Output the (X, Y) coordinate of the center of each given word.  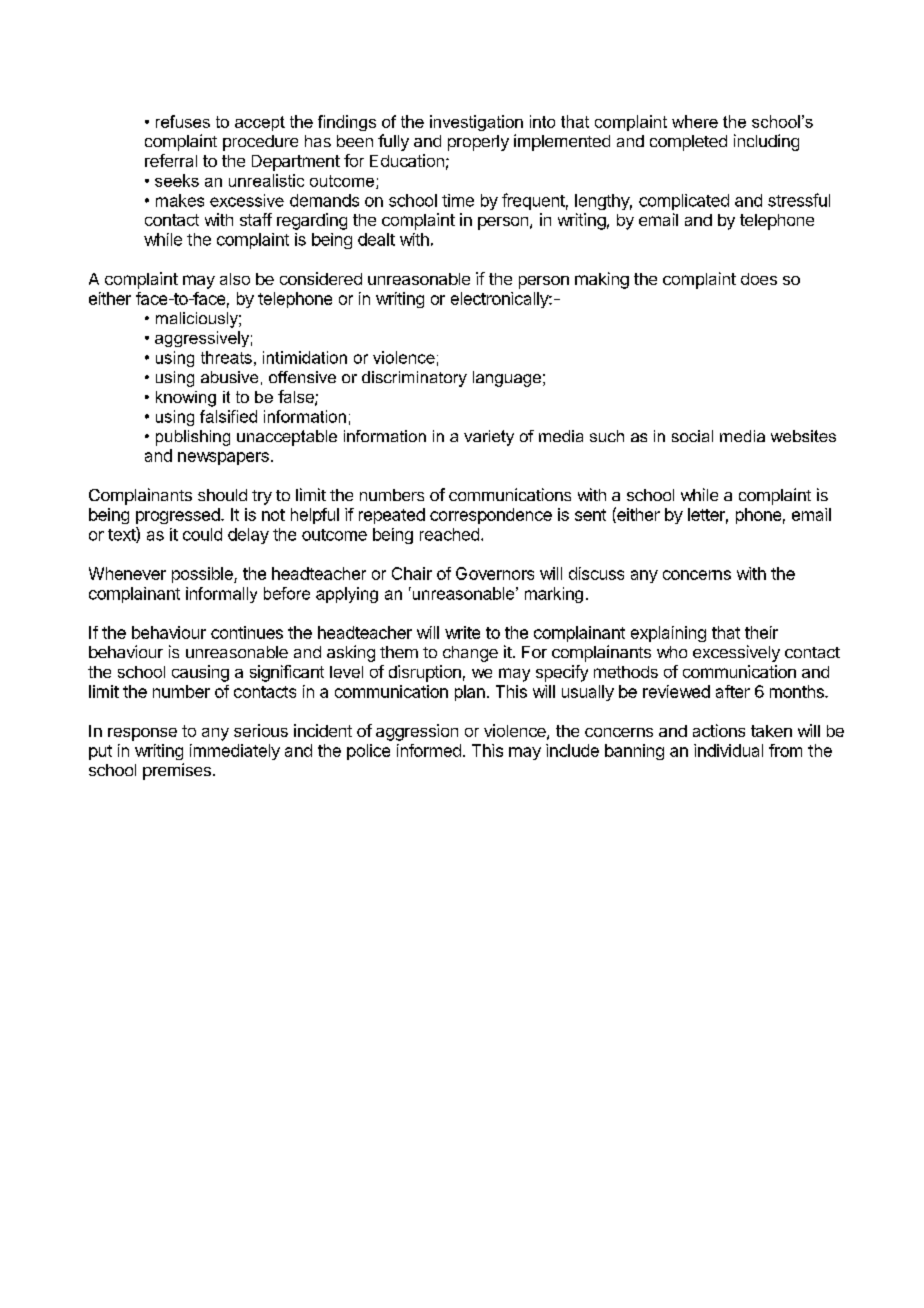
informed (429, 750)
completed (688, 143)
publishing (193, 438)
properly (478, 143)
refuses (183, 121)
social (692, 436)
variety (489, 438)
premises (177, 771)
